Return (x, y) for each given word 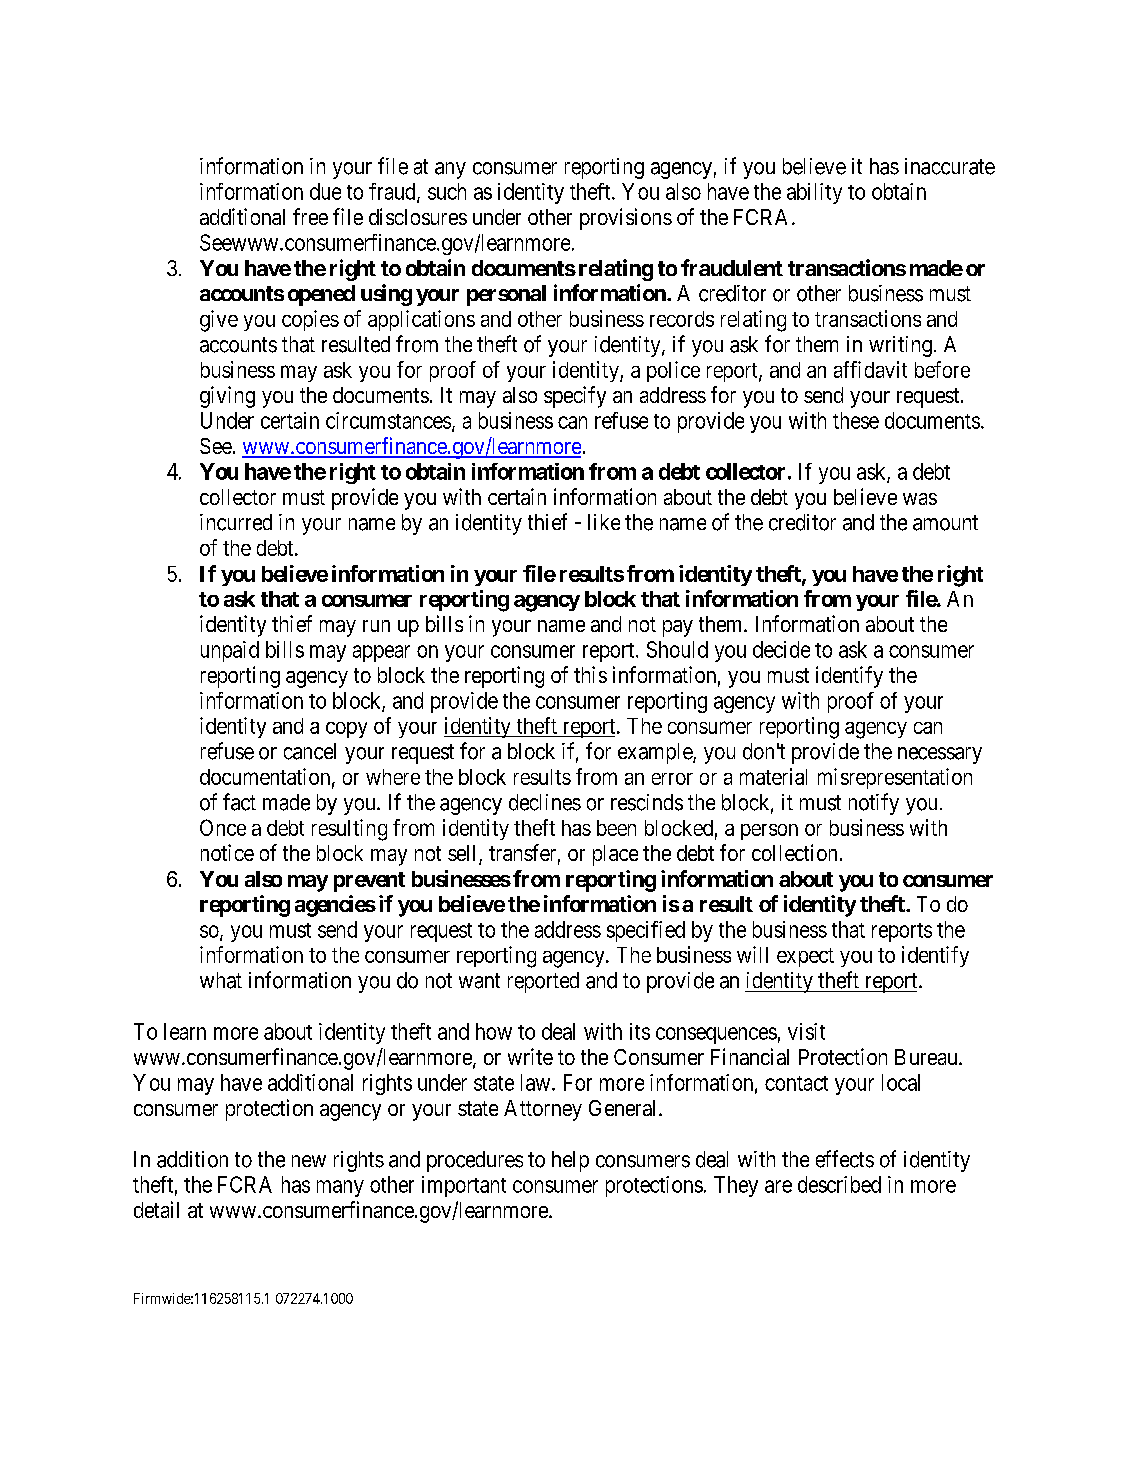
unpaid (230, 651)
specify (575, 397)
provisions (626, 219)
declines (545, 802)
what (221, 980)
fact (239, 802)
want (479, 981)
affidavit (870, 369)
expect (805, 957)
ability (814, 193)
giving (227, 397)
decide (781, 649)
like (604, 522)
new (309, 1161)
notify (874, 804)
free (310, 216)
